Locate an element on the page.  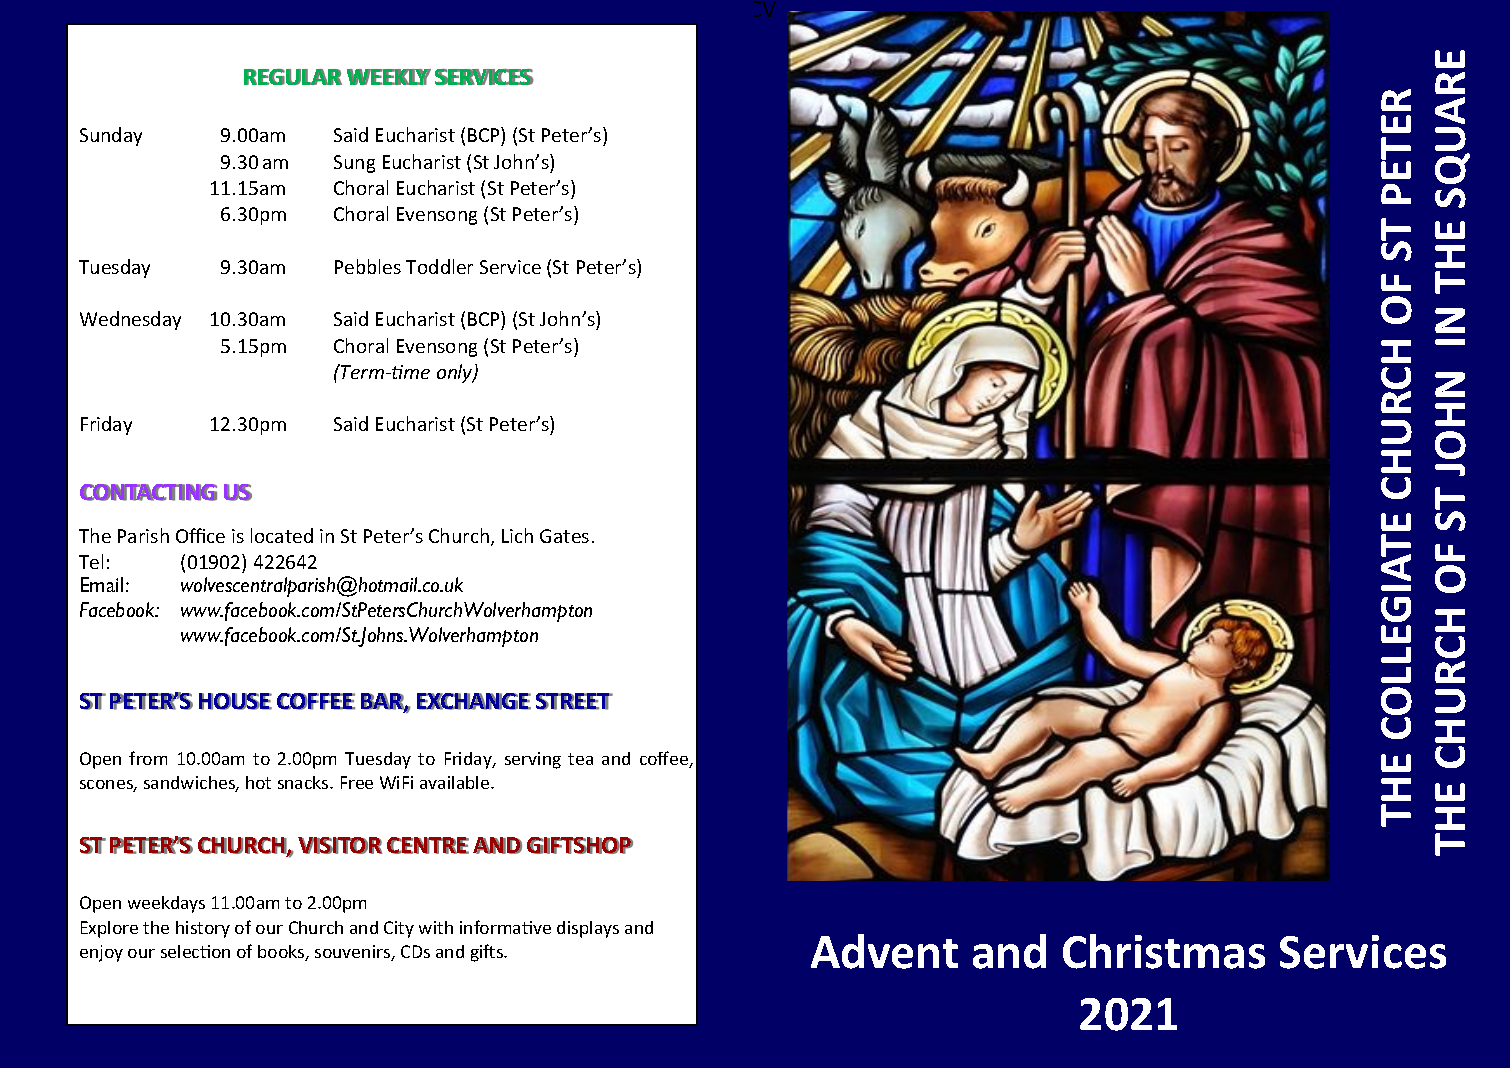
REGULAR is located at coordinates (293, 77).
